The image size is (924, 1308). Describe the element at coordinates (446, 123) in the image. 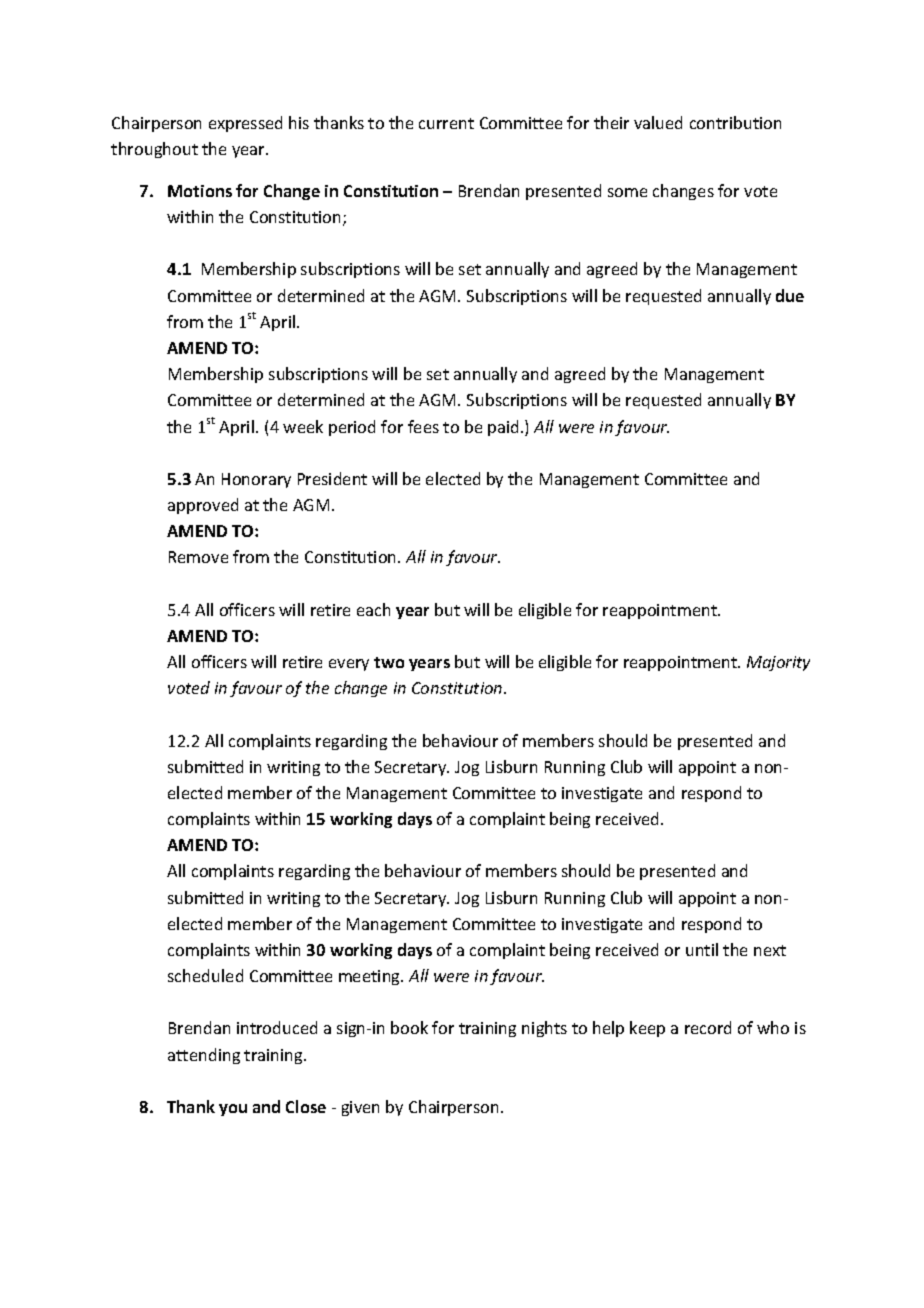

I see `current` at that location.
